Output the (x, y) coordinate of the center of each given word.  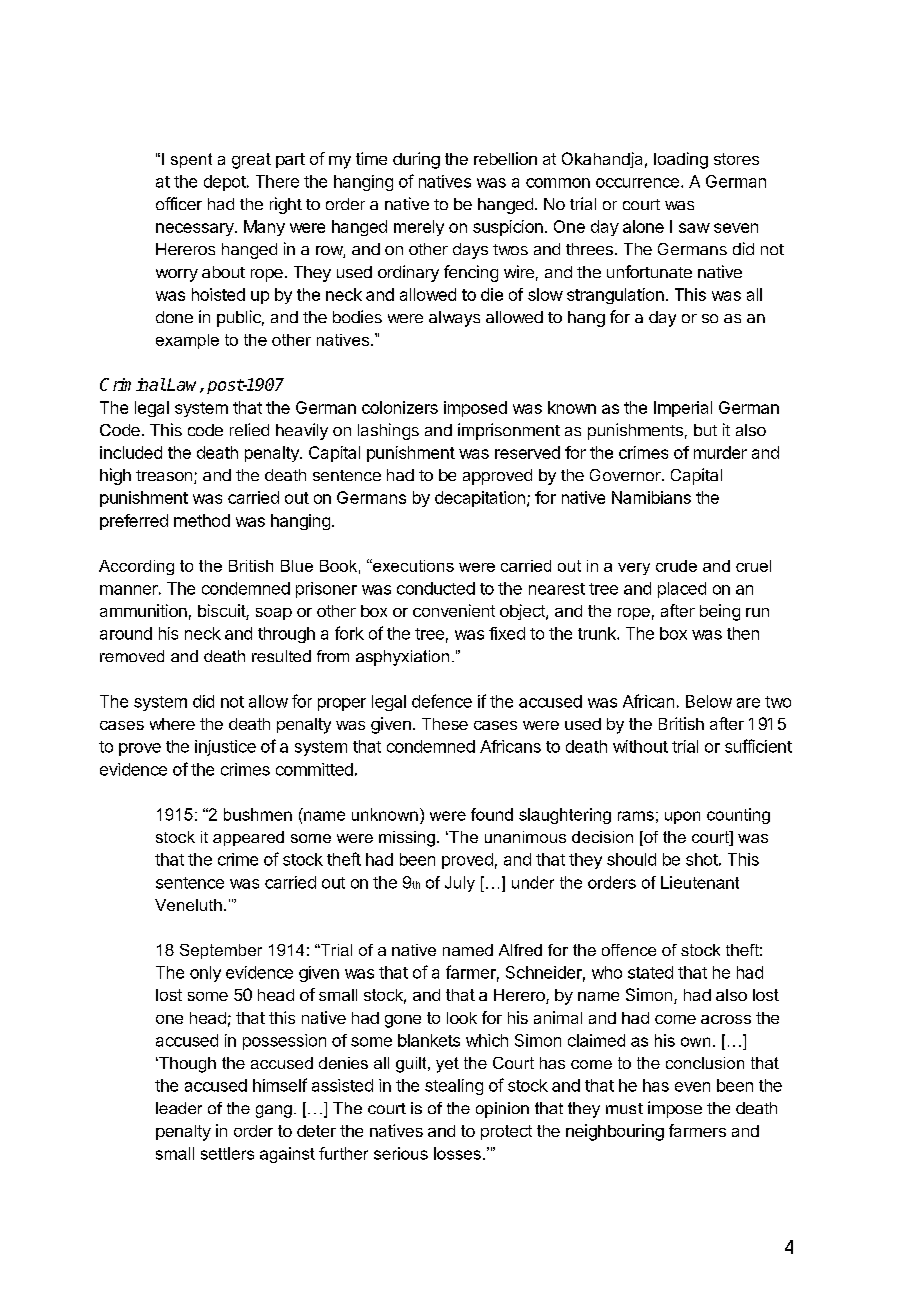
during (416, 160)
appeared (248, 838)
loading (681, 160)
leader (179, 1108)
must (624, 1108)
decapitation (480, 499)
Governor (626, 475)
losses (457, 1153)
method (202, 520)
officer (179, 203)
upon (682, 817)
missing (407, 839)
